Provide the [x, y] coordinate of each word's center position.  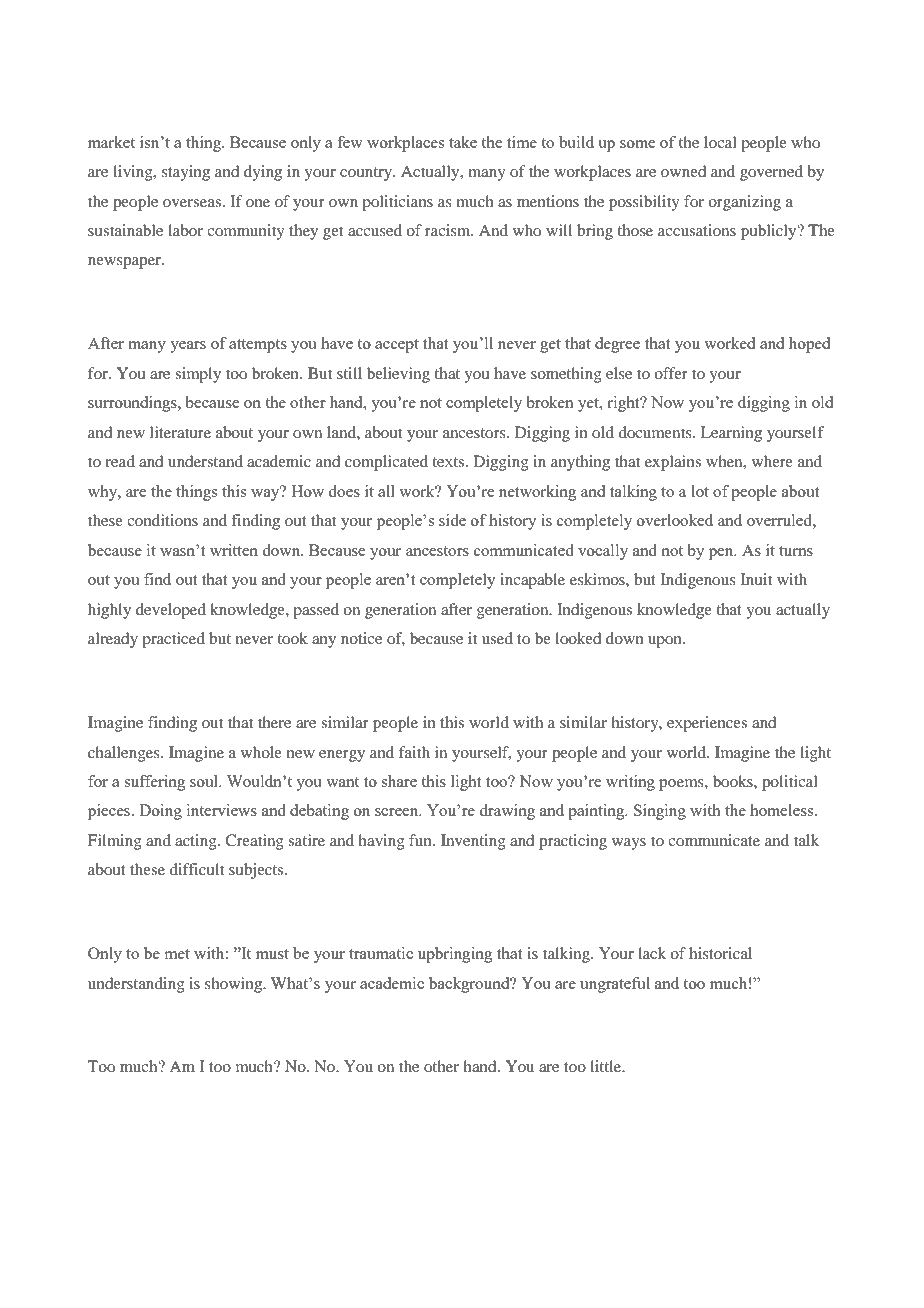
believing [398, 375]
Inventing [473, 842]
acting [197, 842]
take [463, 142]
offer [671, 373]
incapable [532, 581]
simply [198, 375]
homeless [783, 810]
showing [235, 985]
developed [171, 611]
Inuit [756, 579]
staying [186, 173]
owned [683, 171]
